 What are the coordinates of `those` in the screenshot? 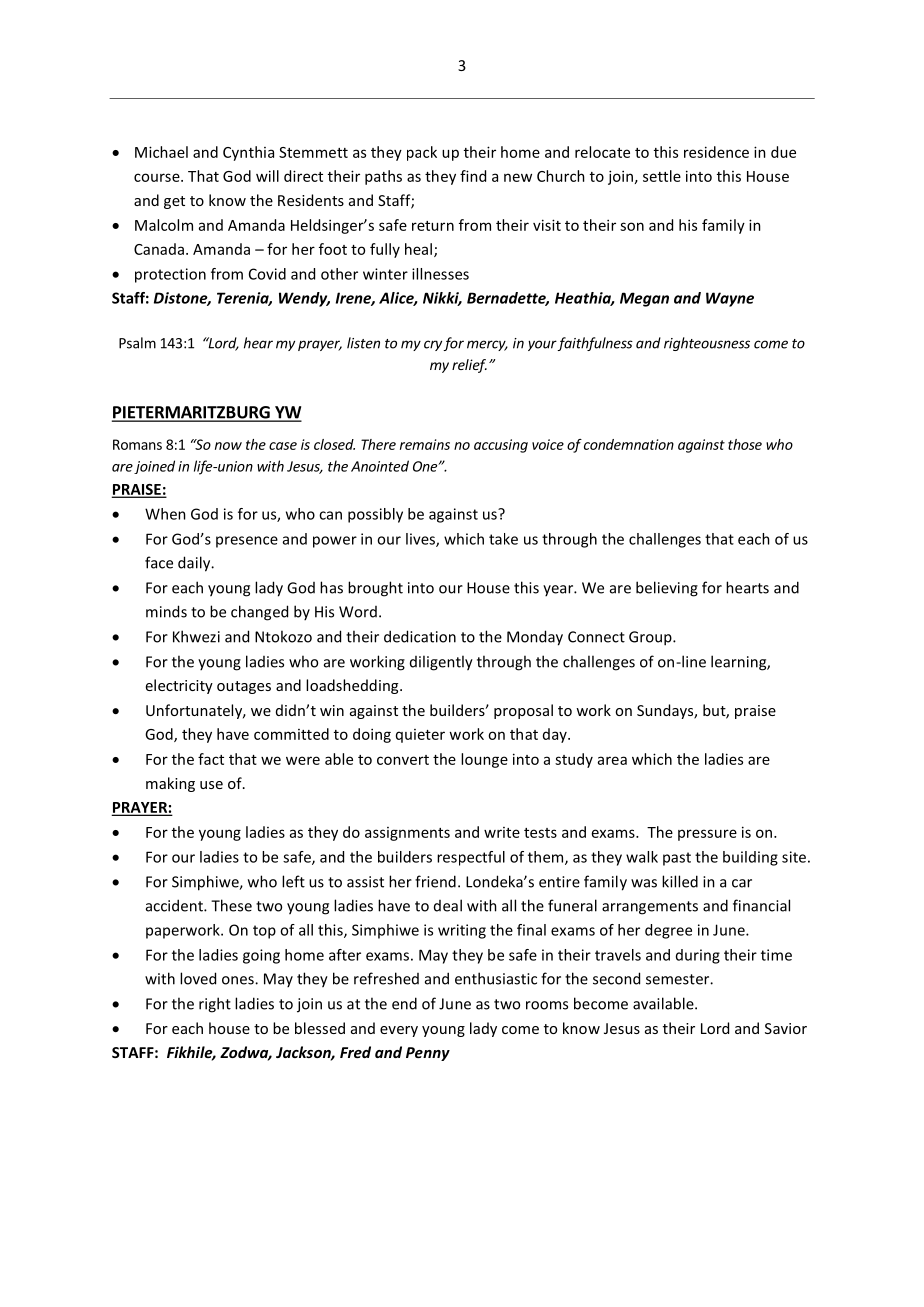 It's located at (745, 444).
